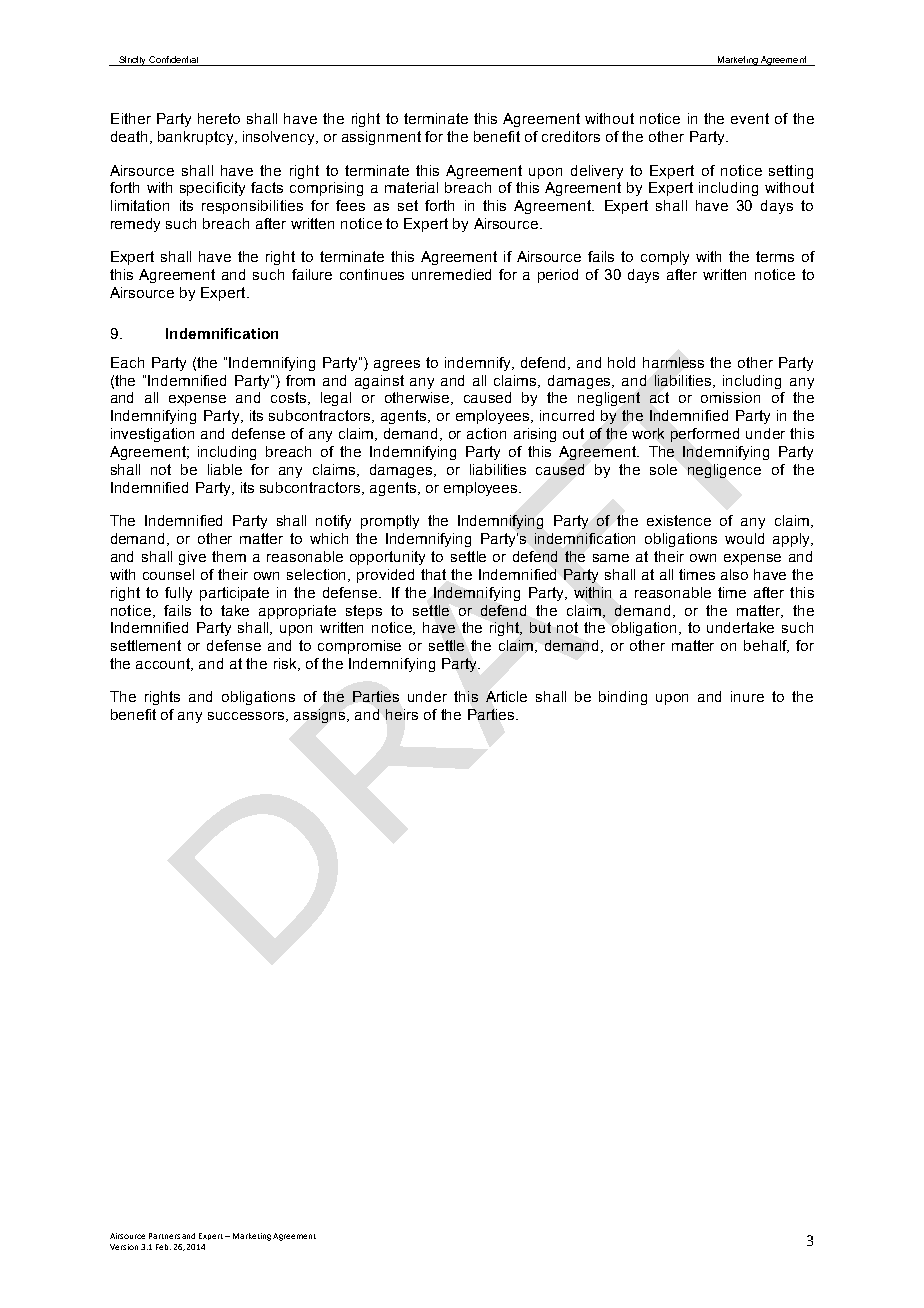  Describe the element at coordinates (665, 258) in the screenshot. I see `comply` at that location.
